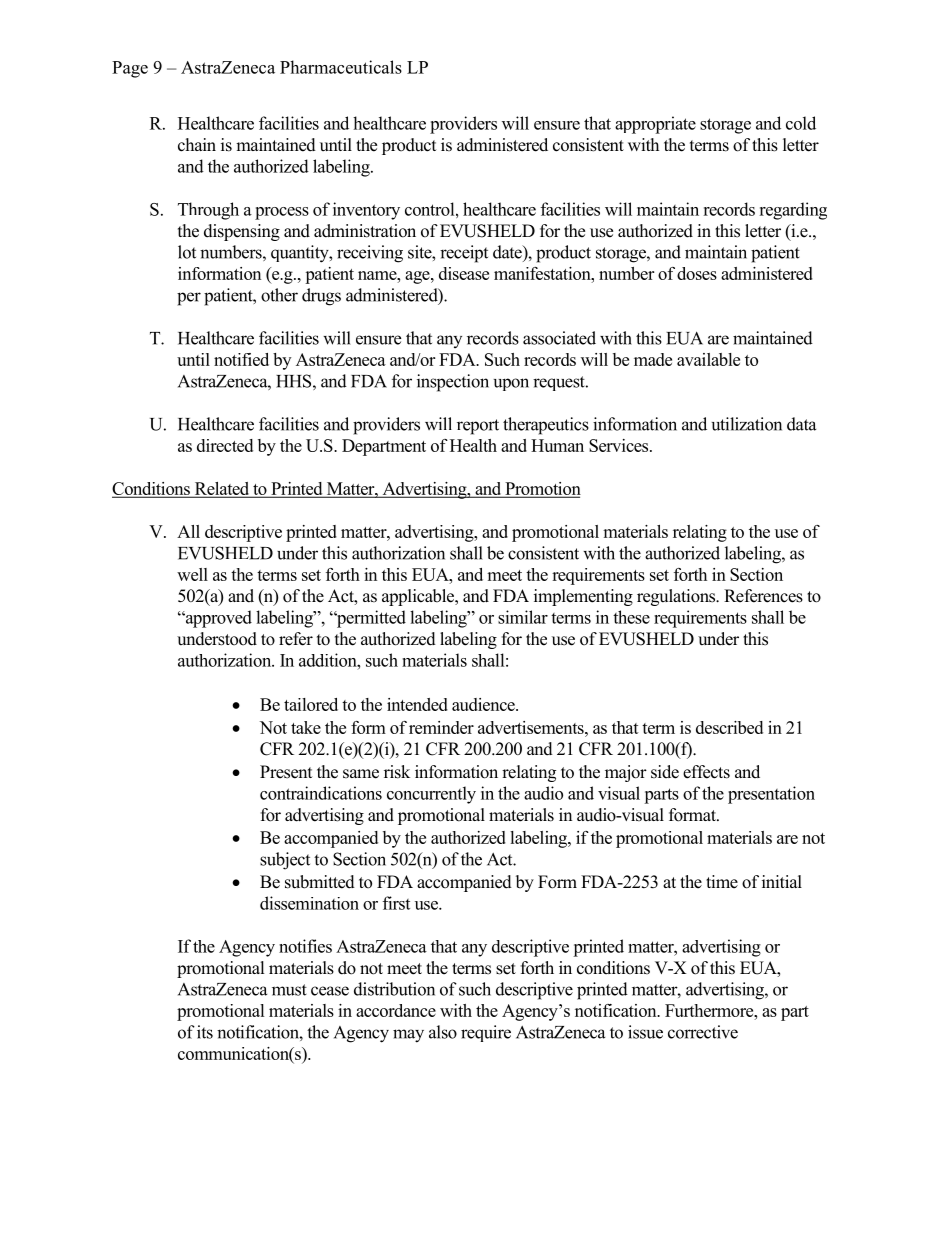  What do you see at coordinates (443, 1032) in the document?
I see `also` at bounding box center [443, 1032].
